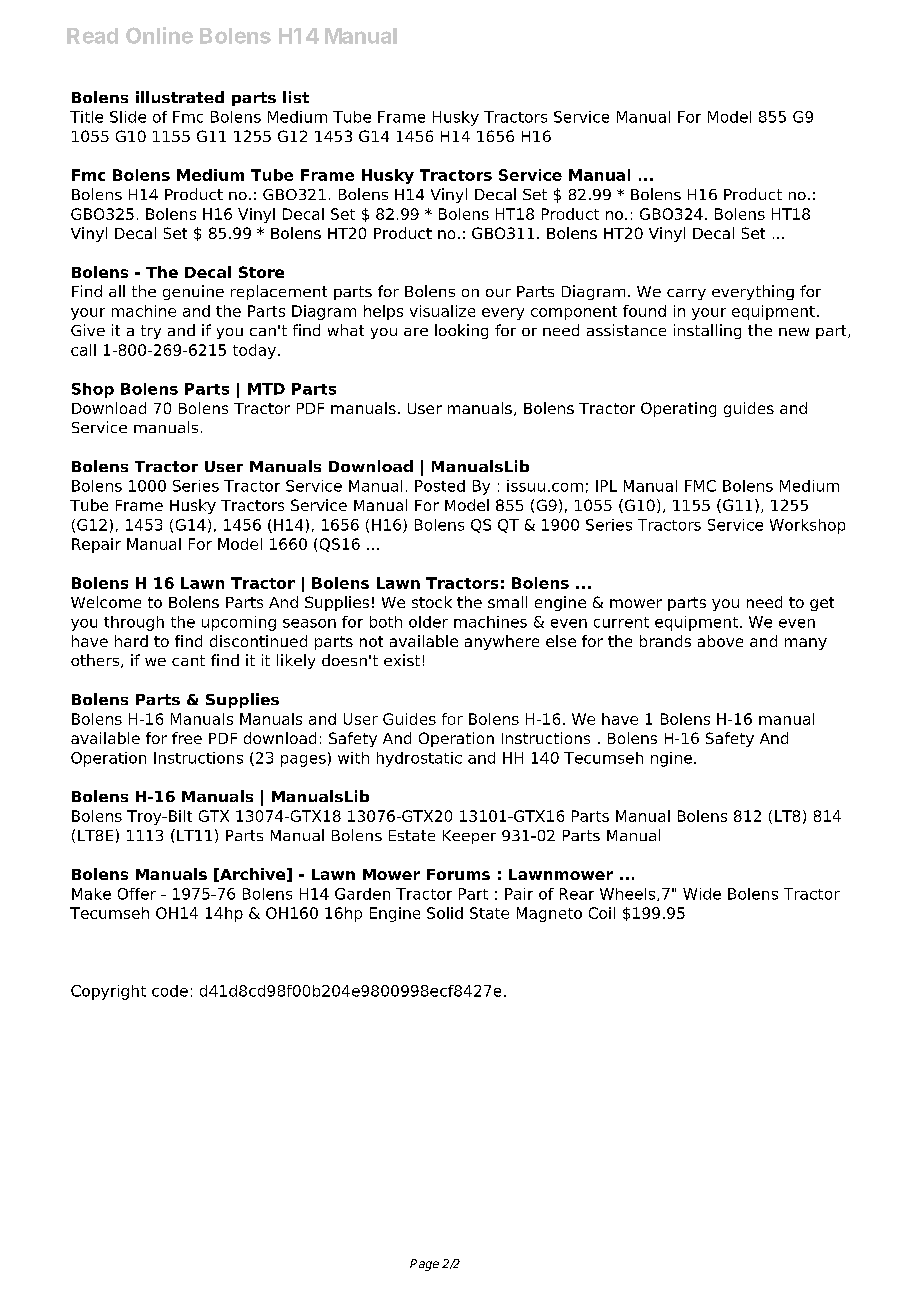 This document has height=1308, width=924. Describe the element at coordinates (170, 991) in the document. I see `code` at that location.
